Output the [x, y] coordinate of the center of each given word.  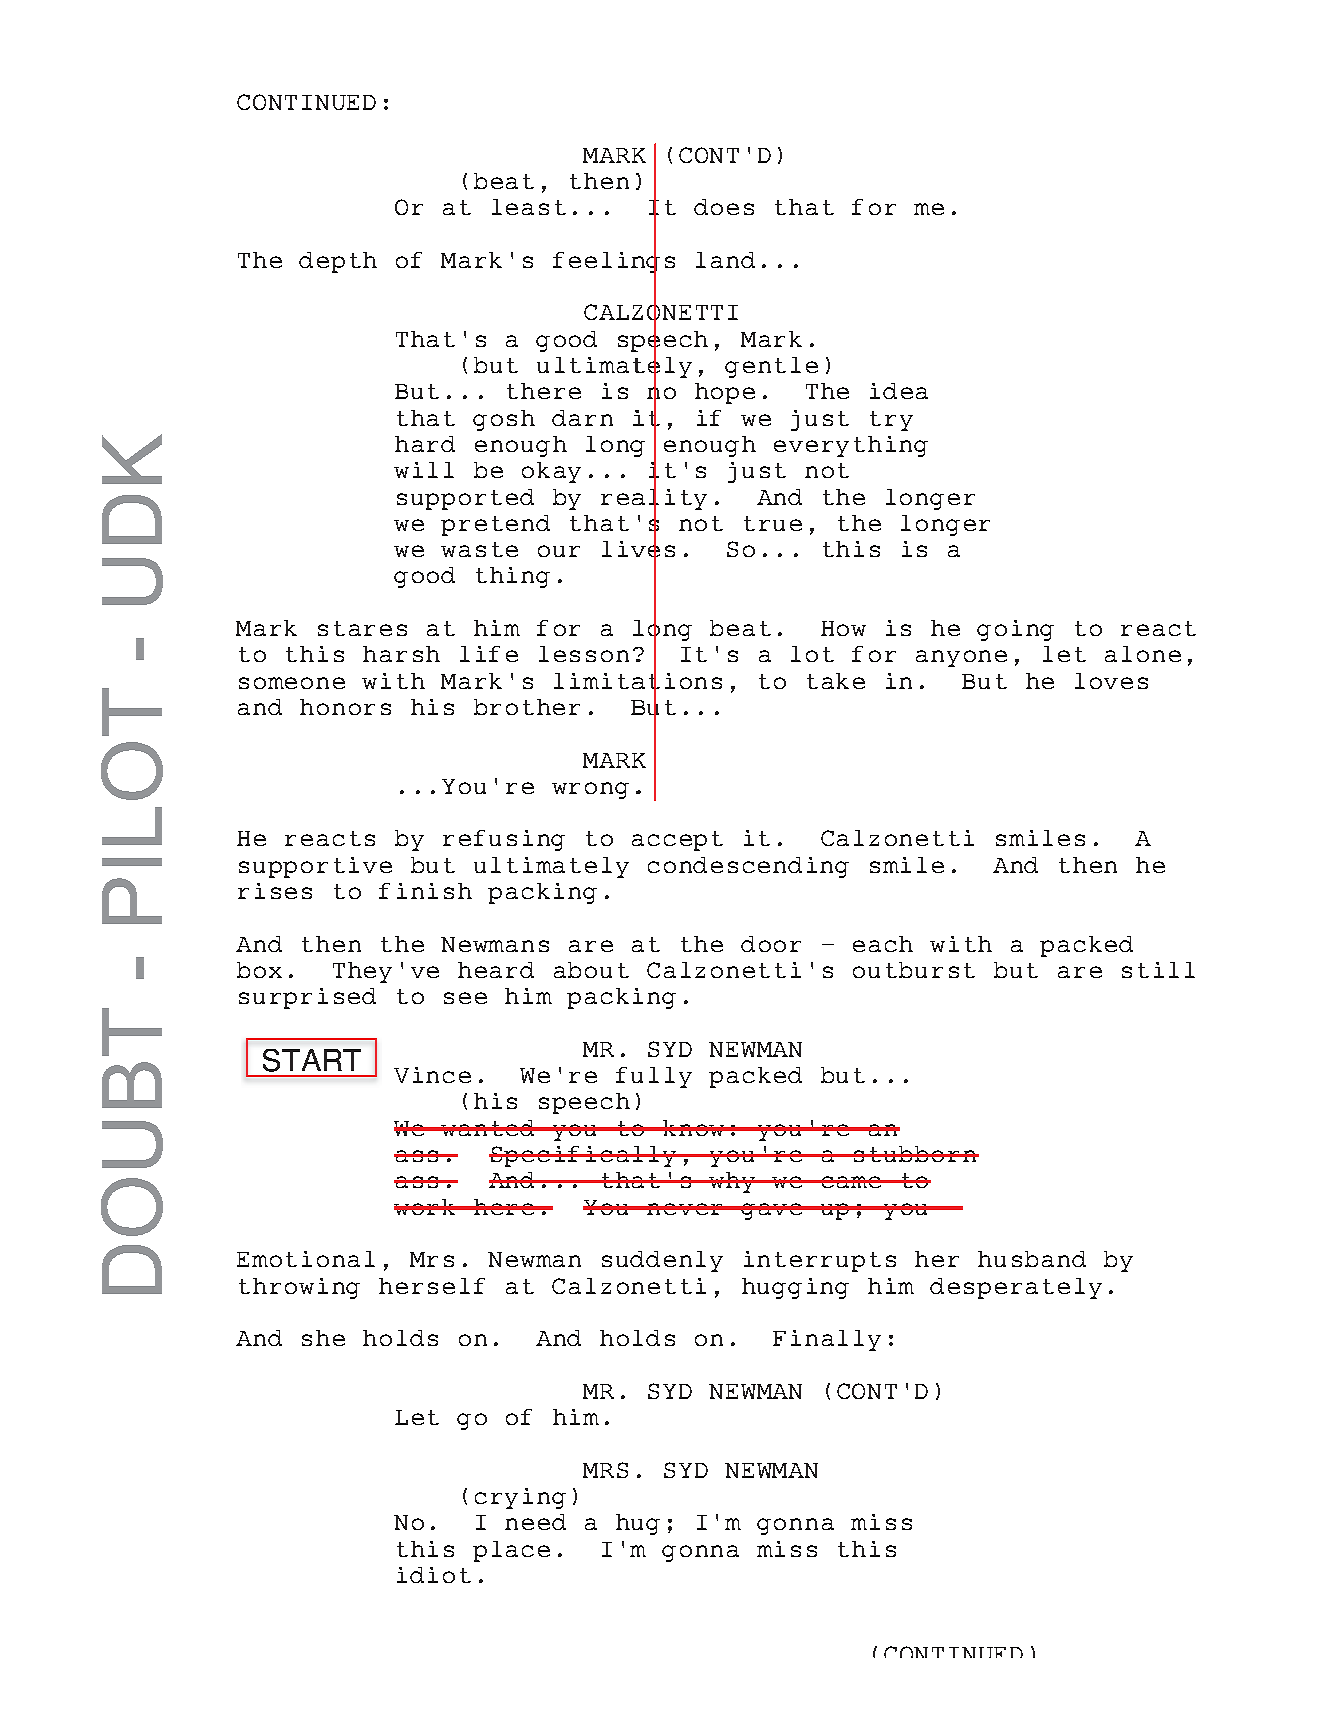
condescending [748, 867]
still [1158, 970]
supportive [315, 867]
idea [899, 391]
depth [338, 262]
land [725, 260]
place [511, 1551]
